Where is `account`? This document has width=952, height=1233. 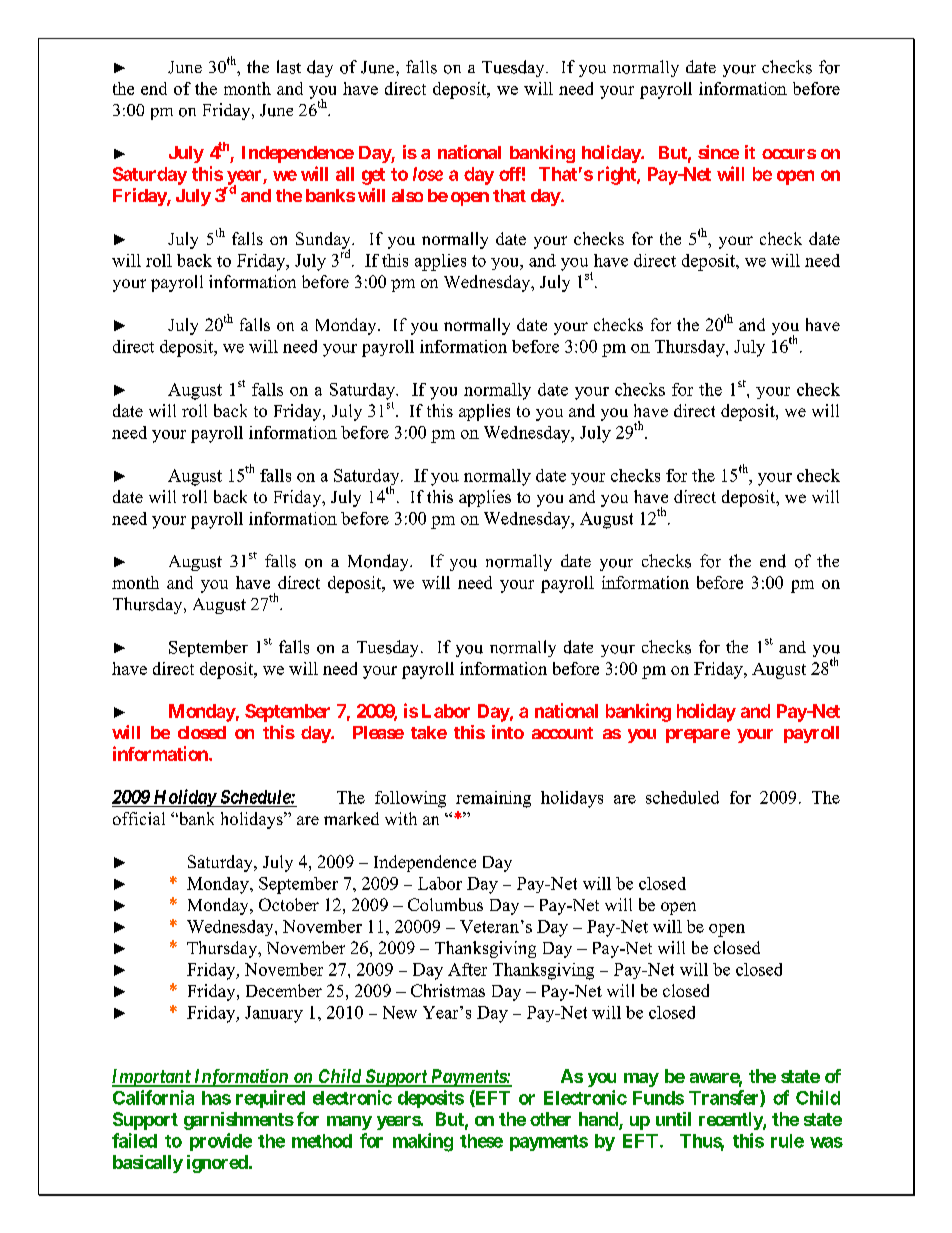 account is located at coordinates (562, 733).
